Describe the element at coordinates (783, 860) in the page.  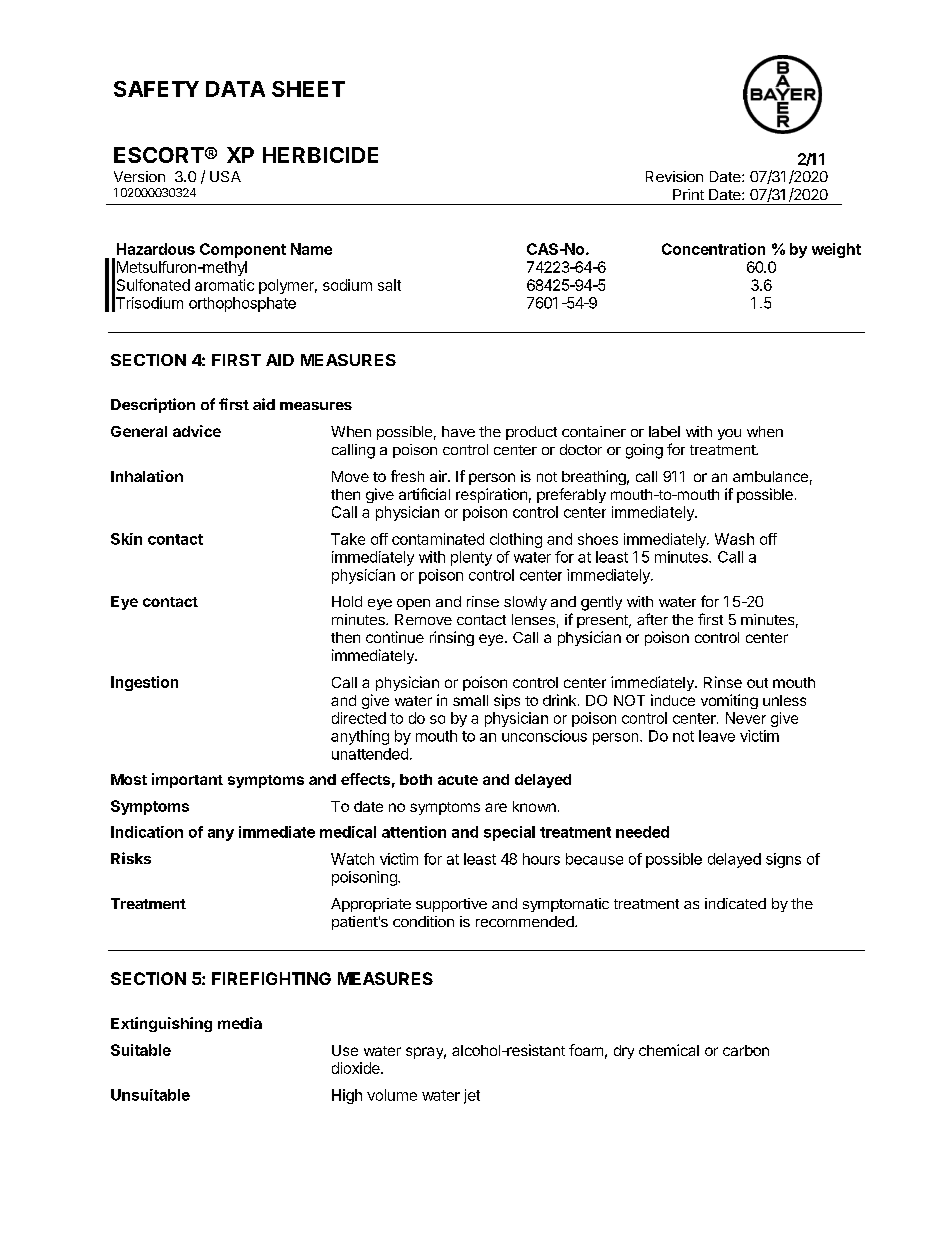
I see `signs` at that location.
